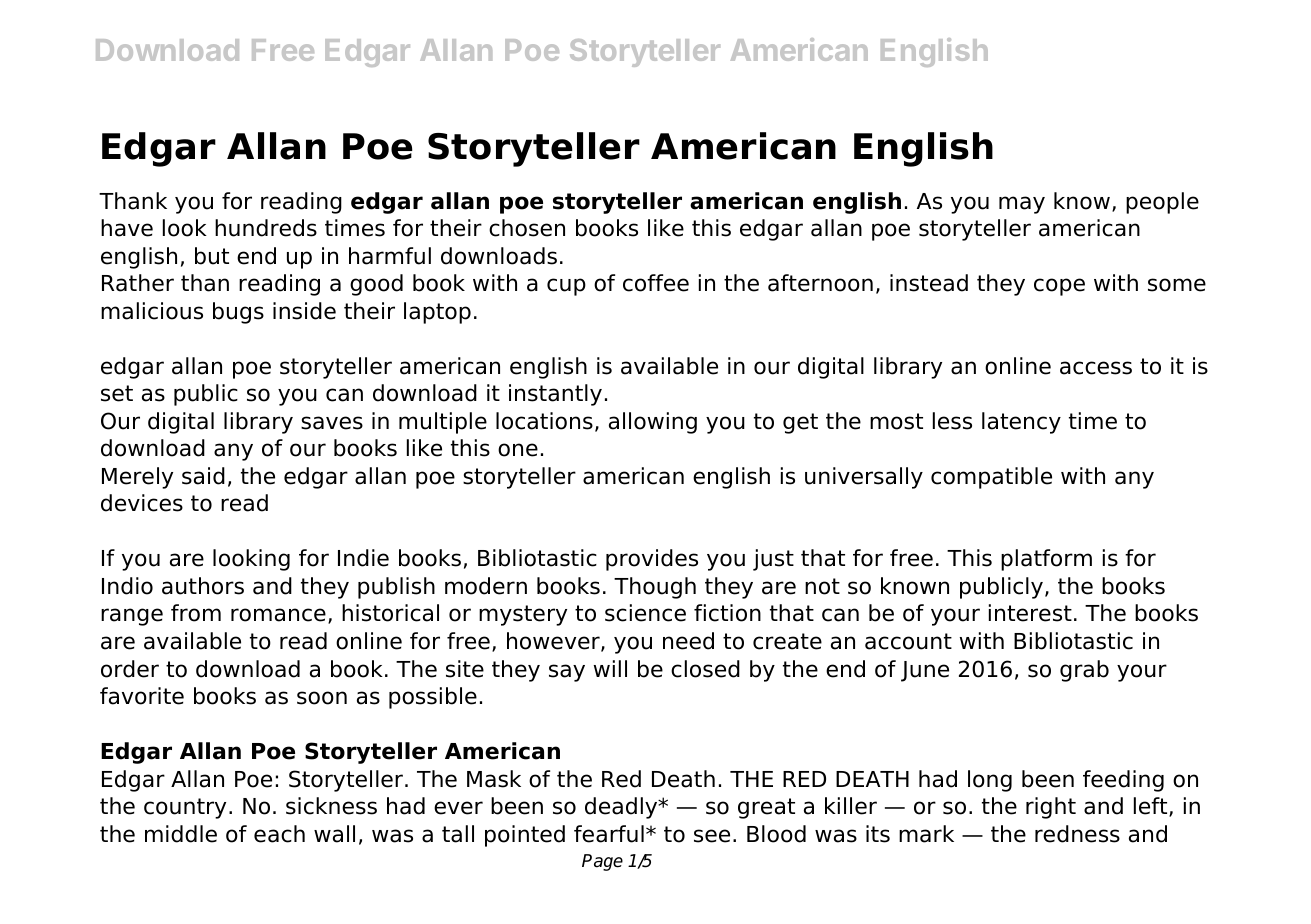 This document has width=1311, height=924. What do you see at coordinates (1046, 560) in the document?
I see `platform` at bounding box center [1046, 560].
